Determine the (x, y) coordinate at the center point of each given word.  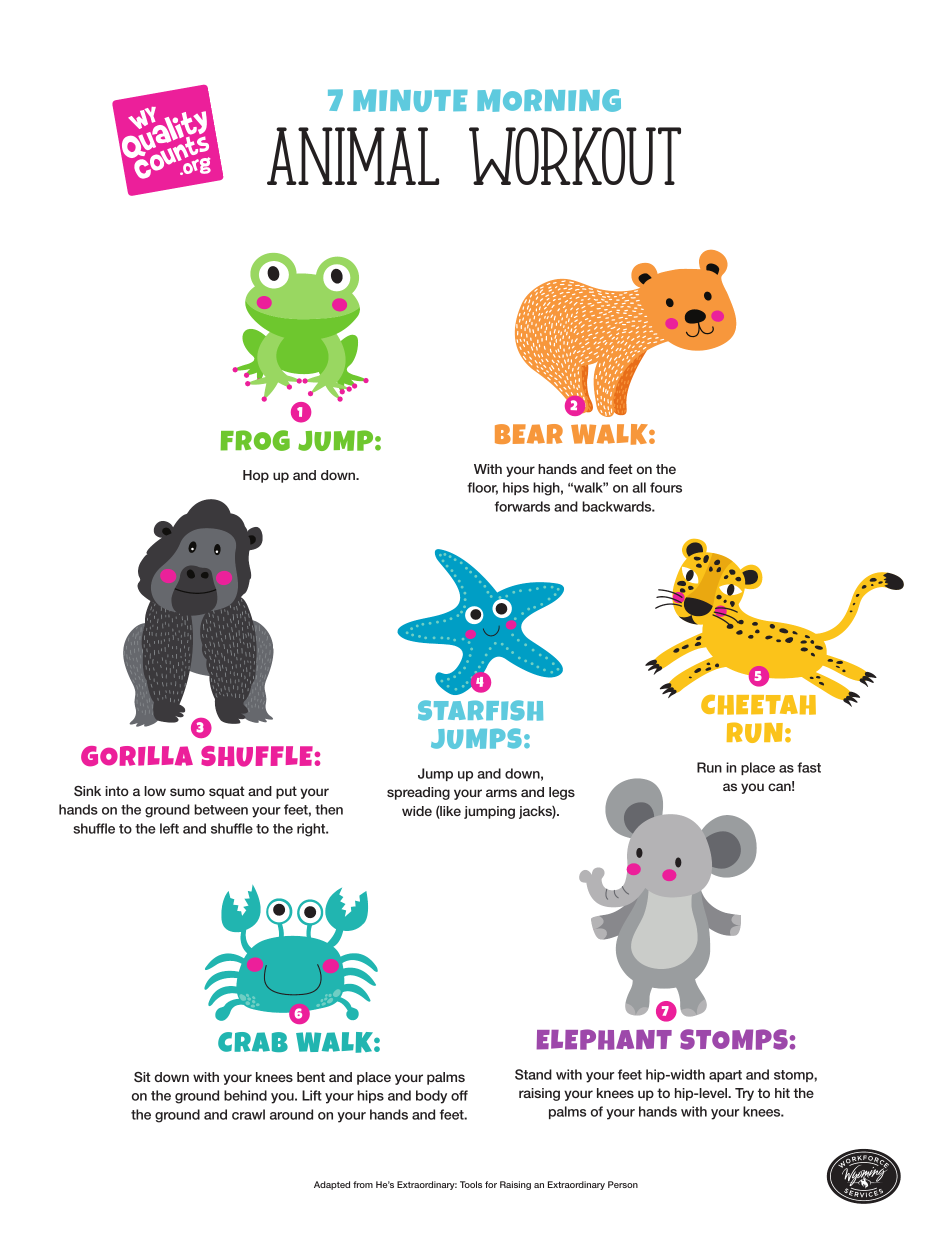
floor (482, 488)
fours (666, 487)
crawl (248, 1114)
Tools (471, 1184)
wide (417, 811)
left (169, 828)
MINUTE (410, 100)
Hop (256, 476)
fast (809, 767)
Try (744, 1094)
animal (353, 156)
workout (575, 156)
